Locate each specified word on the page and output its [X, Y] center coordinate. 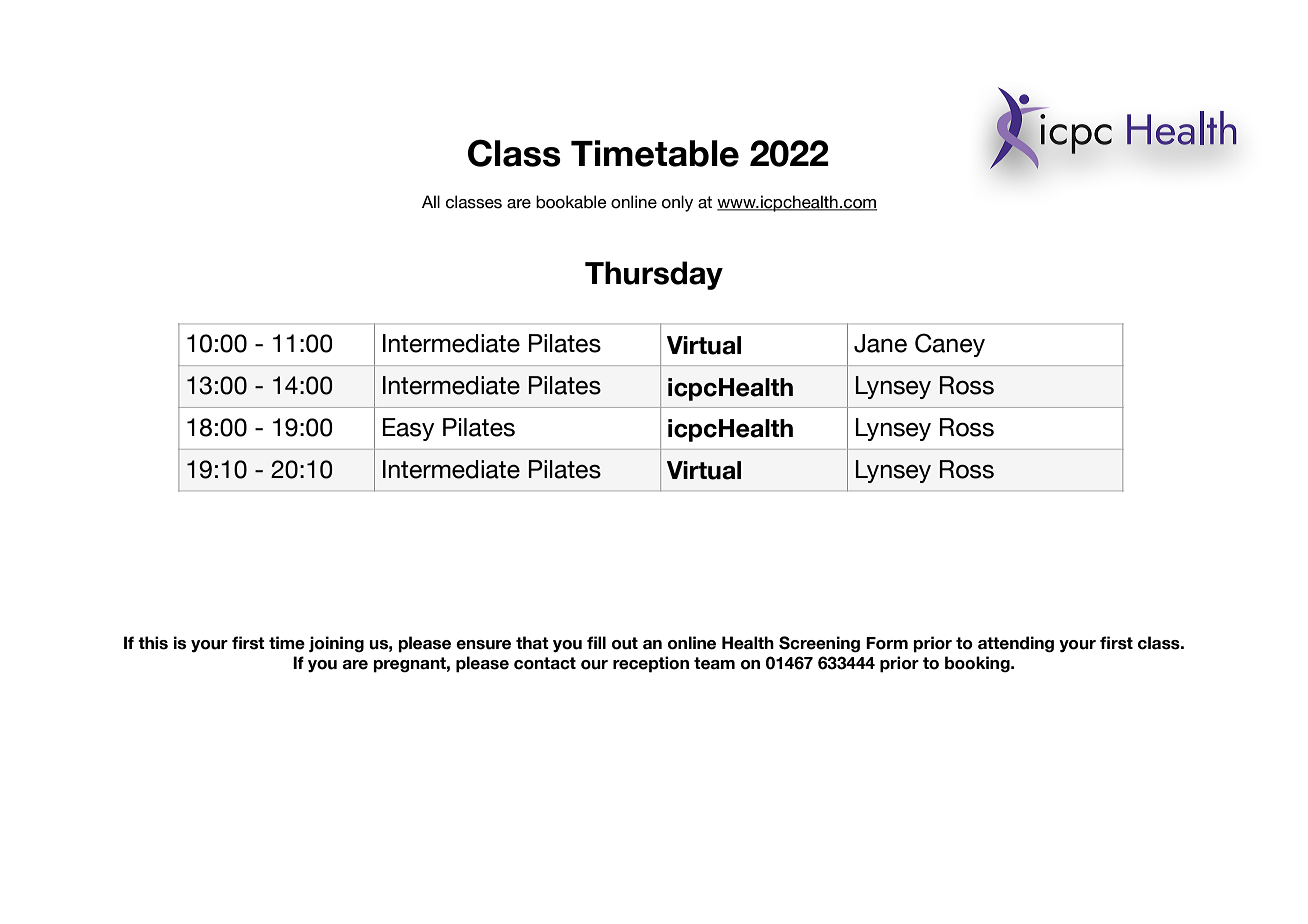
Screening [819, 644]
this [153, 643]
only [677, 203]
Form [887, 643]
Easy [408, 429]
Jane [880, 343]
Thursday [654, 275]
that [532, 642]
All [431, 201]
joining [336, 644]
